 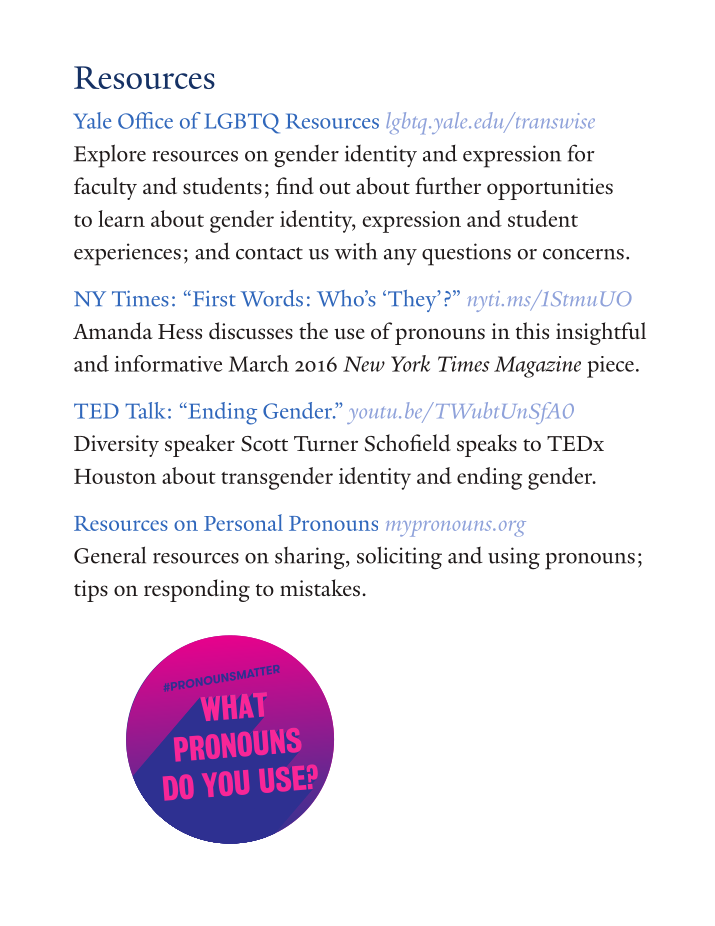 I want to click on using, so click(x=514, y=558).
